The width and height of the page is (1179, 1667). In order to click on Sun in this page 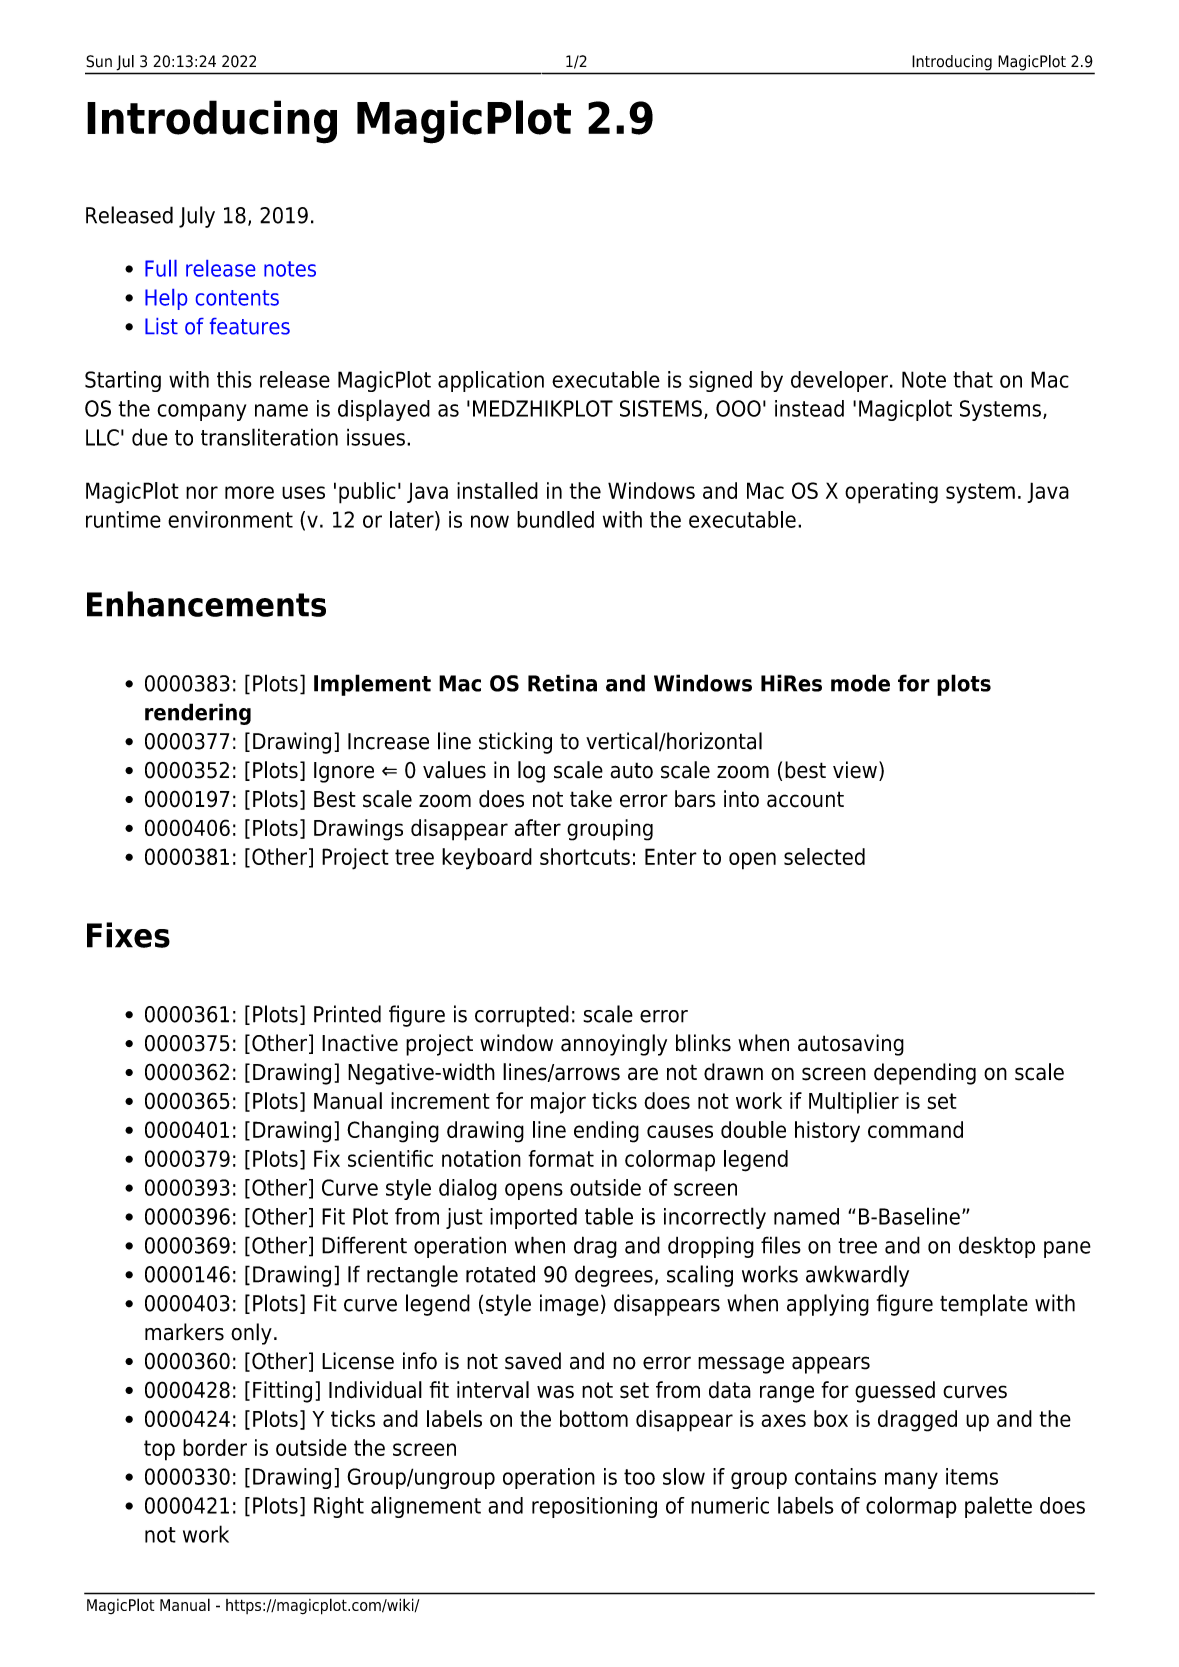, I will do `click(99, 61)`.
